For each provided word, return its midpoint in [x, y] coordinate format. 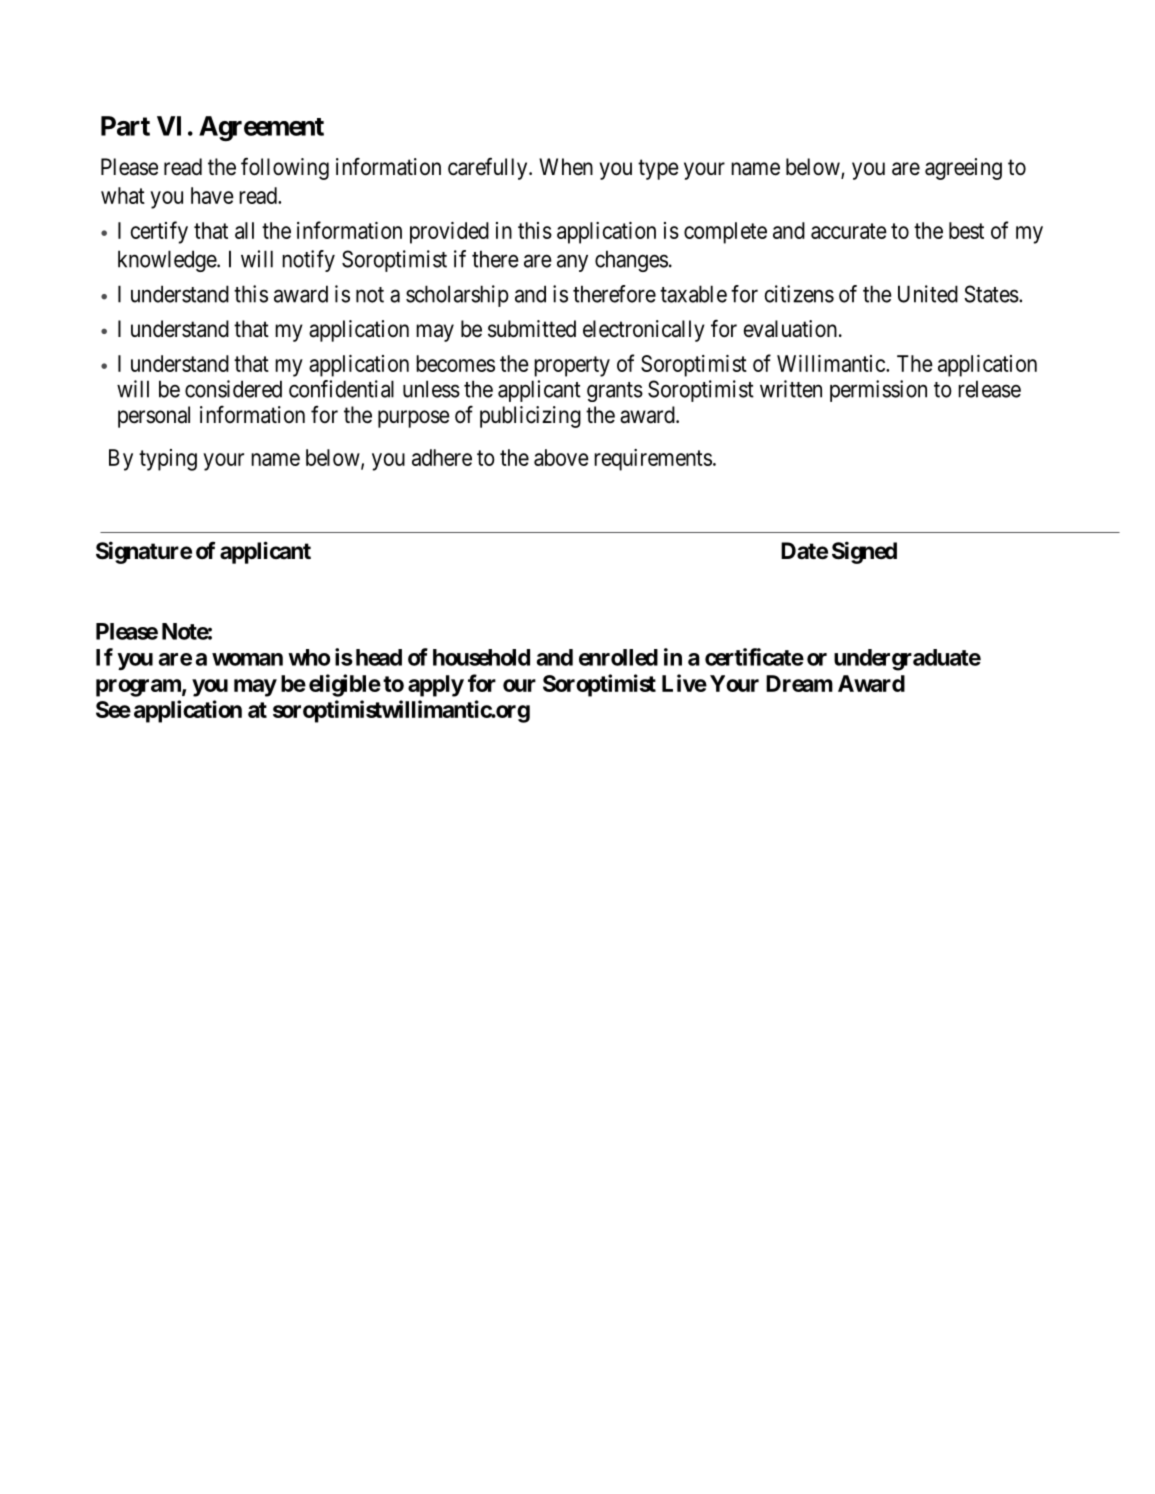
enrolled [618, 657]
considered [233, 389]
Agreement [261, 128]
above [561, 457]
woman [247, 659]
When [566, 167]
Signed [864, 552]
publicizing [530, 417]
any [572, 263]
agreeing [963, 169]
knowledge [168, 261]
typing [168, 460]
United [928, 294]
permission [878, 391]
